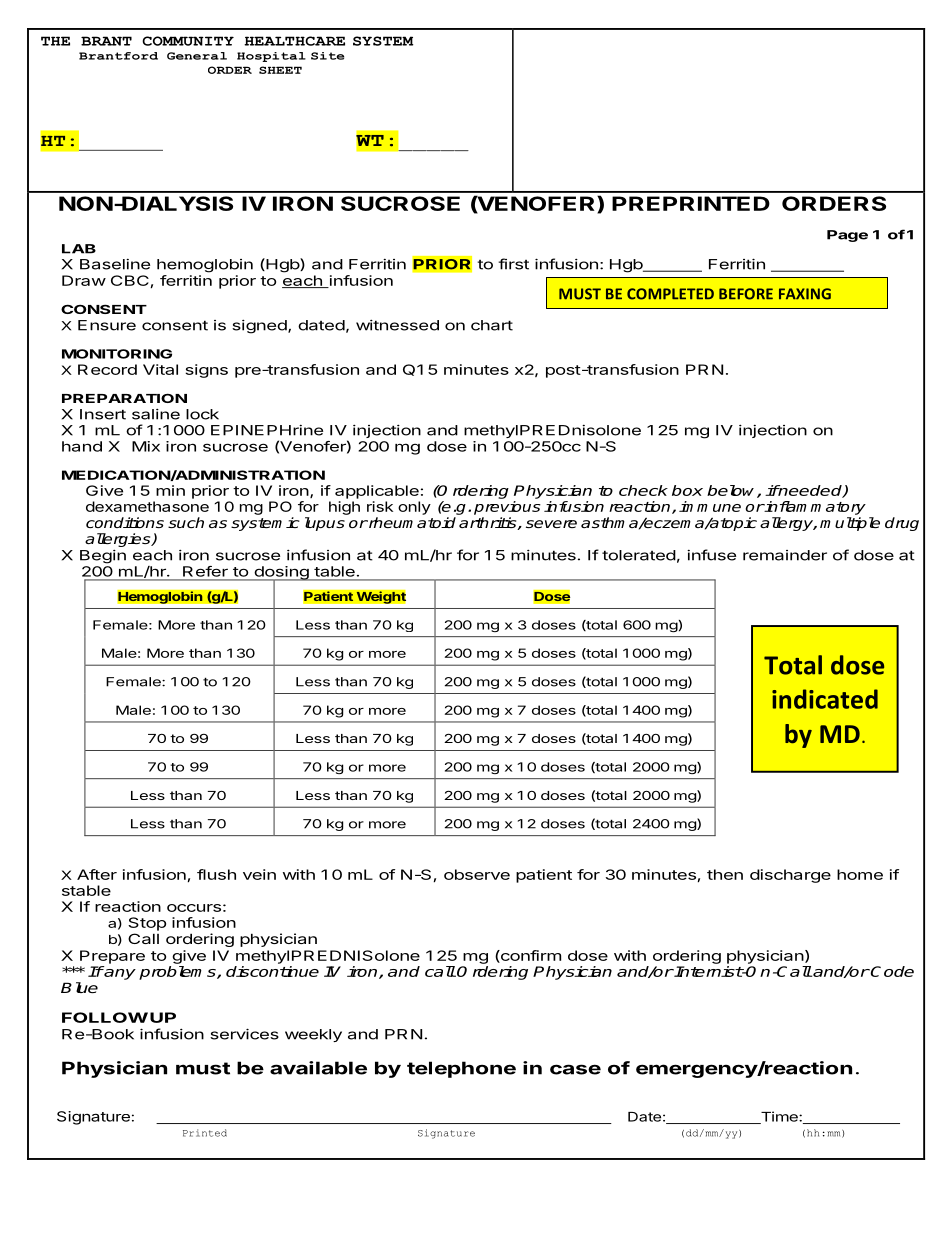  What do you see at coordinates (847, 236) in the screenshot?
I see `Page` at bounding box center [847, 236].
